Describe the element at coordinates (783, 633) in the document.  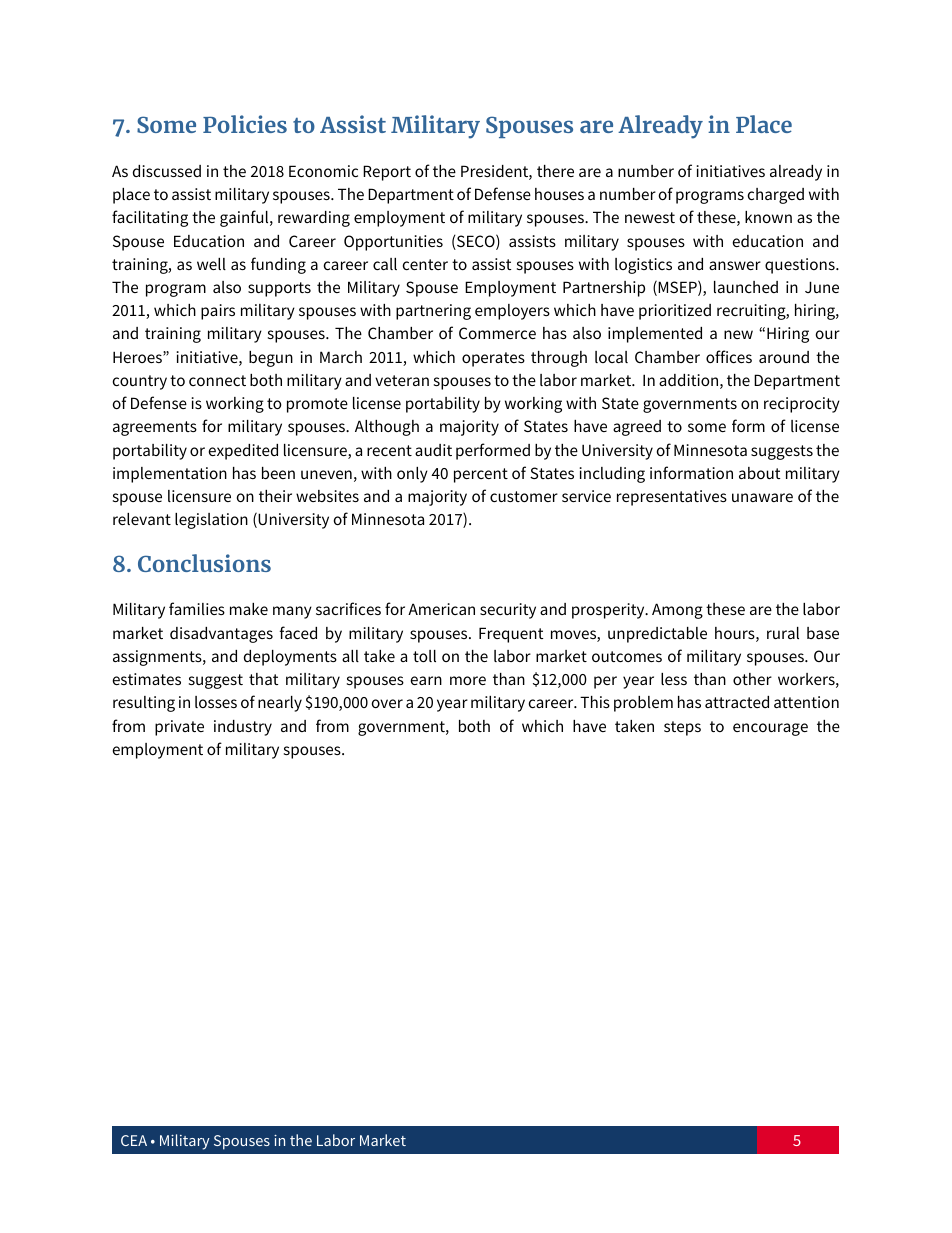
I see `rural` at that location.
